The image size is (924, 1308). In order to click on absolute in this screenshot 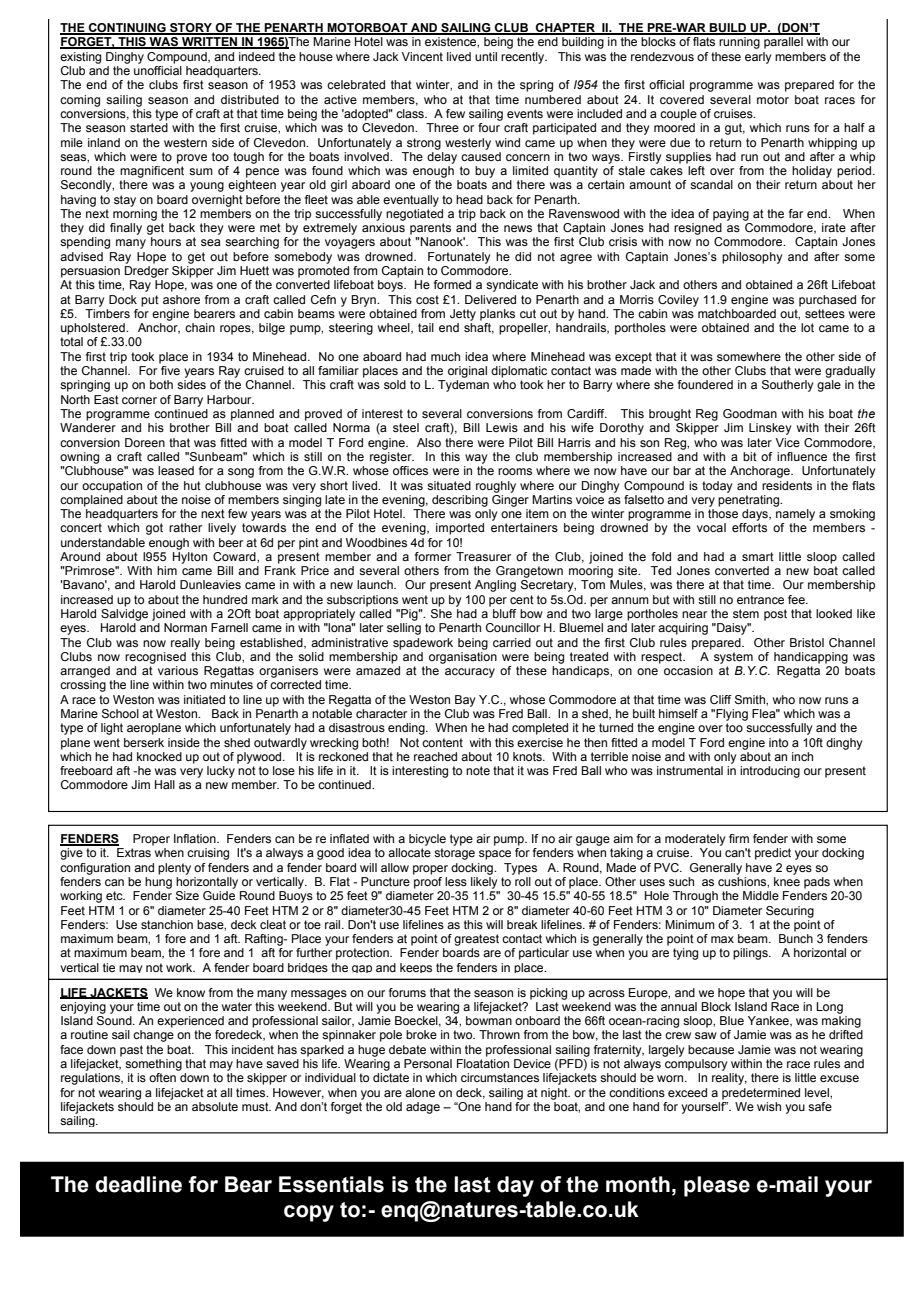, I will do `click(215, 1106)`.
